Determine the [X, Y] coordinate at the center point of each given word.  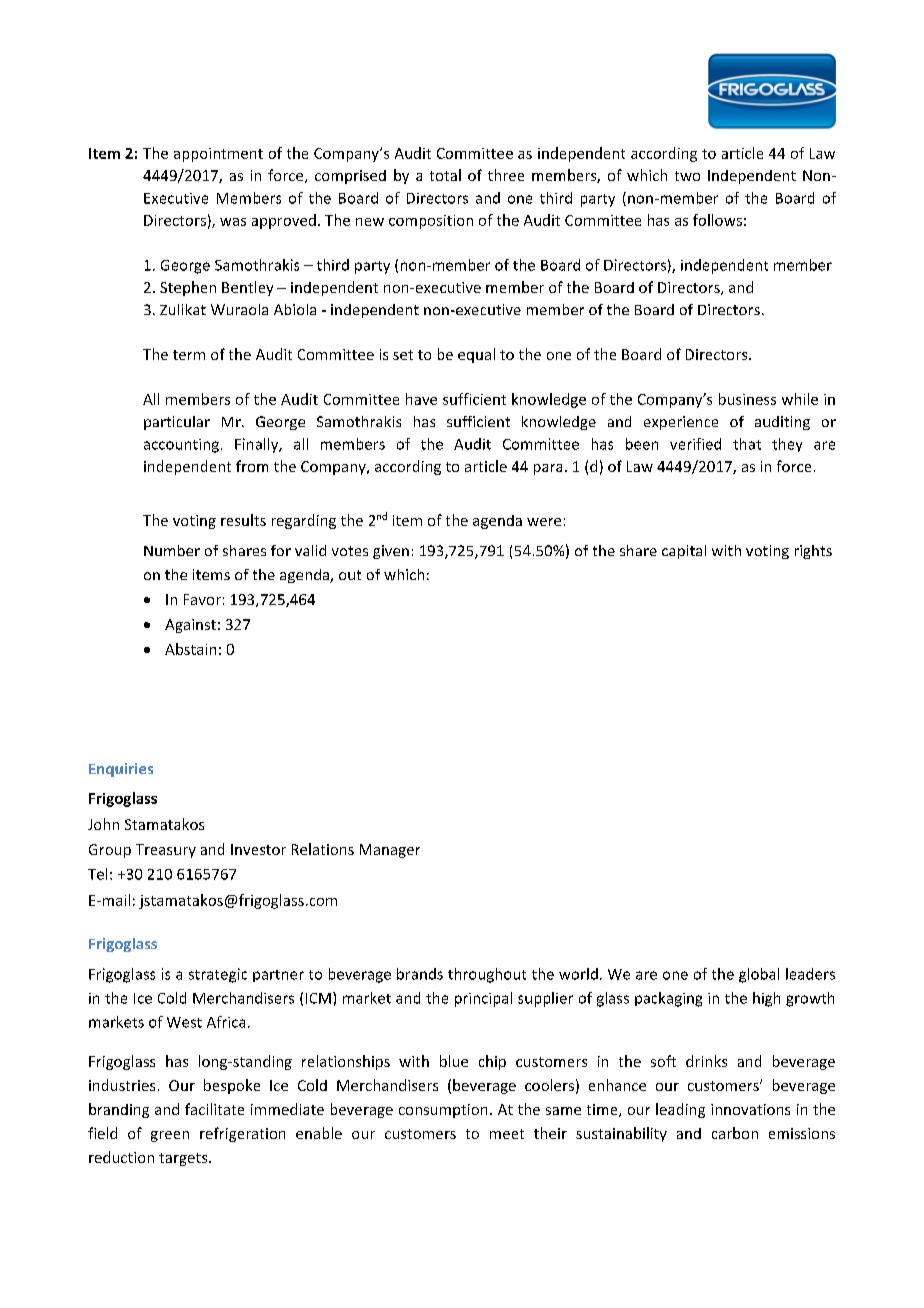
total [445, 175]
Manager [390, 851]
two [687, 176]
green [170, 1136]
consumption [443, 1111]
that [747, 444]
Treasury [166, 851]
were [544, 522]
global [759, 975]
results [243, 520]
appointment [218, 155]
